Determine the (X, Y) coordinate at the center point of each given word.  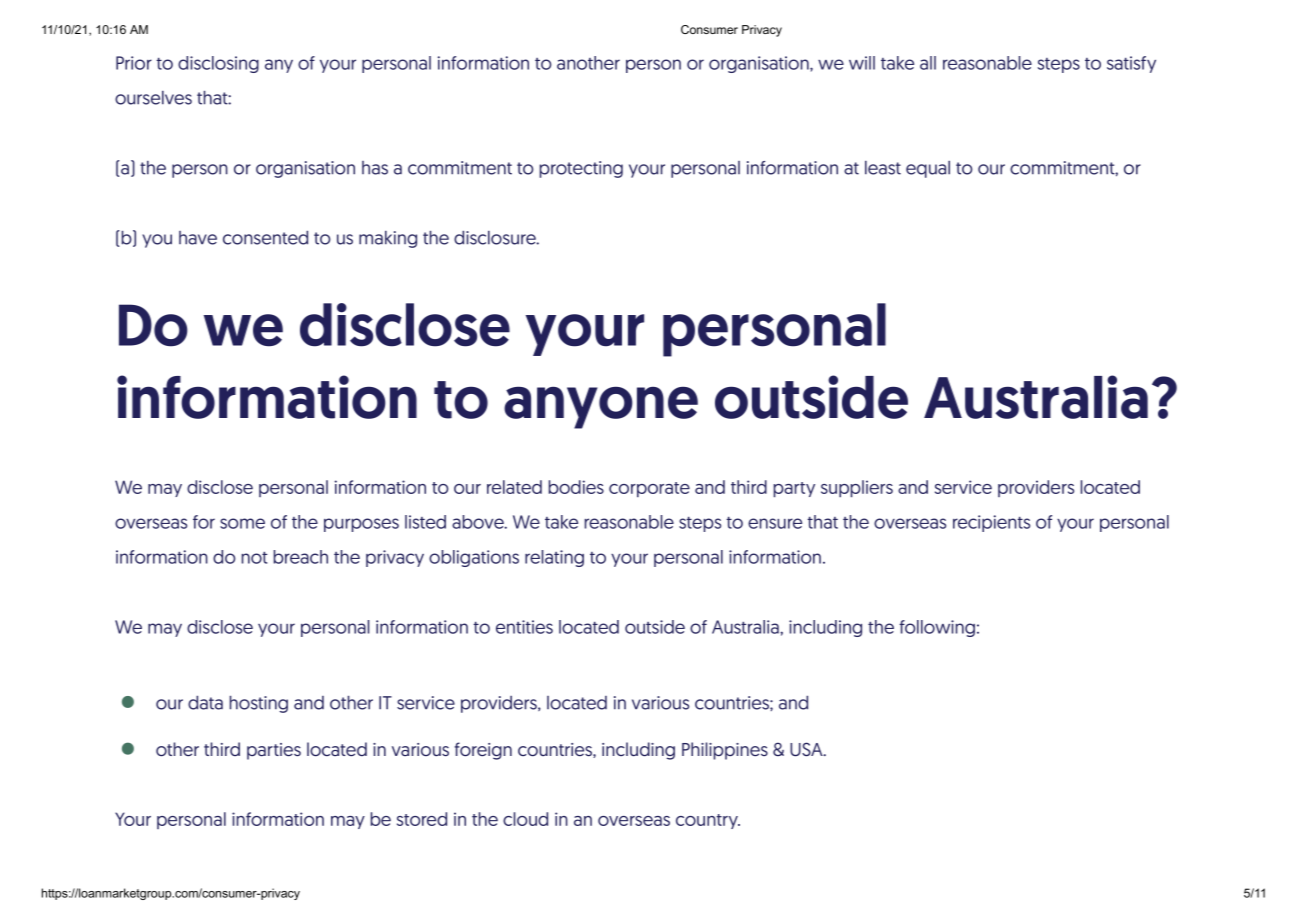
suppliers (857, 489)
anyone (601, 407)
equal (928, 169)
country (708, 821)
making (388, 239)
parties (274, 751)
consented (265, 238)
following (937, 628)
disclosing (218, 64)
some (242, 523)
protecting (581, 169)
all (928, 63)
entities (524, 627)
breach (301, 557)
